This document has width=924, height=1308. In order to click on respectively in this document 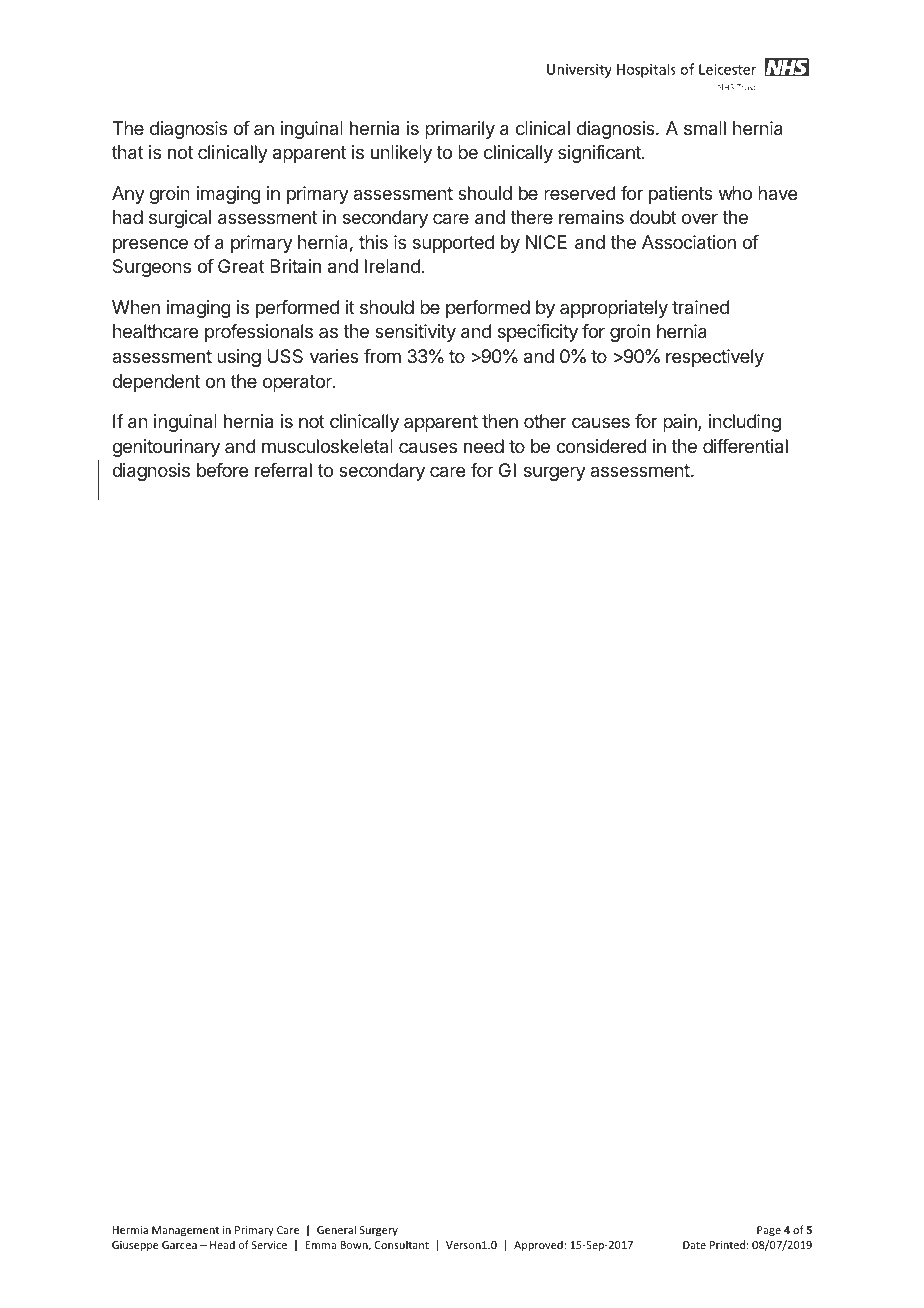, I will do `click(715, 358)`.
